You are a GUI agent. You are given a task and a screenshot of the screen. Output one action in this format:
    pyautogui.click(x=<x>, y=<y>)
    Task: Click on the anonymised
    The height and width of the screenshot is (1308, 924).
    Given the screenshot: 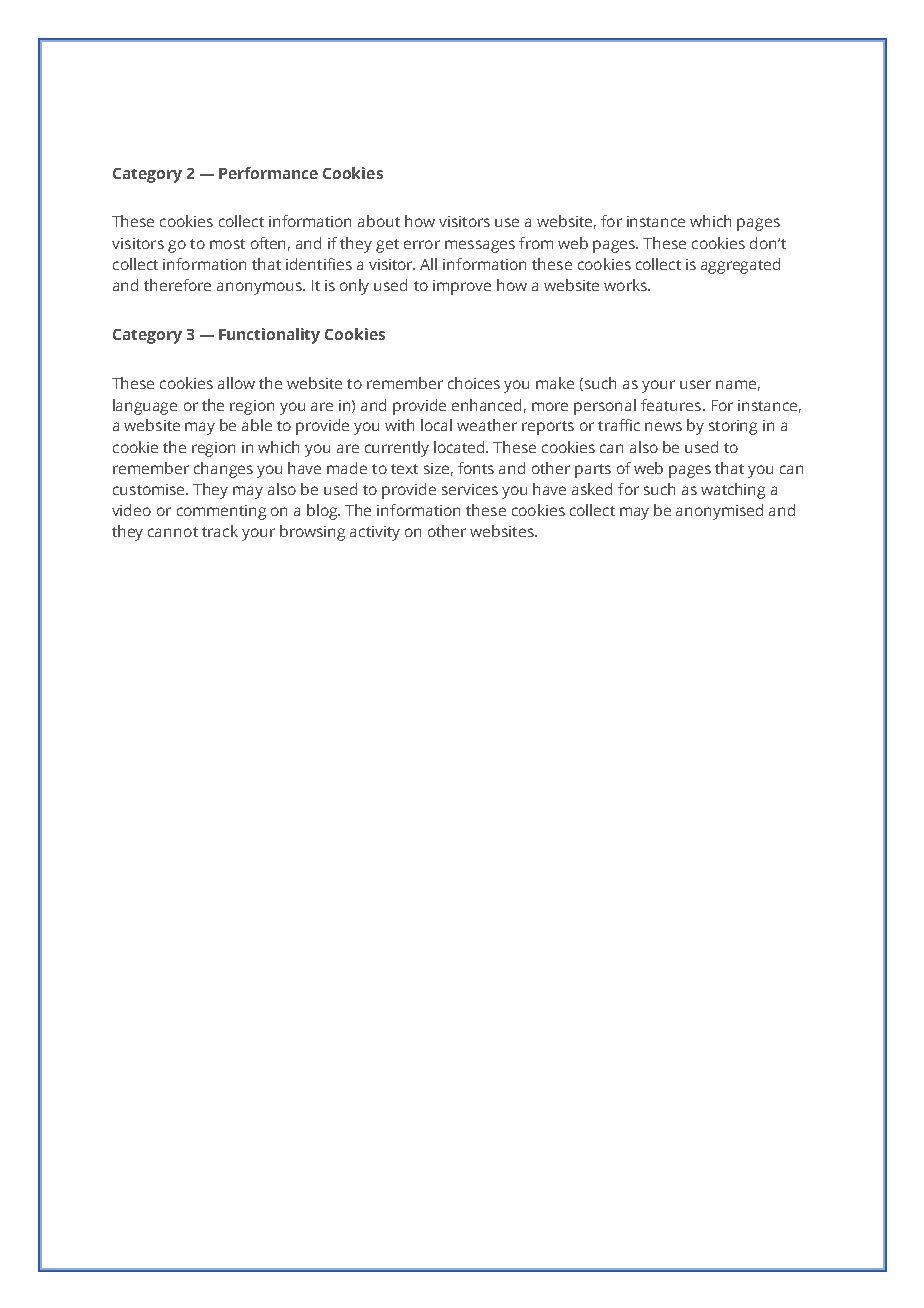 What is the action you would take?
    pyautogui.click(x=719, y=512)
